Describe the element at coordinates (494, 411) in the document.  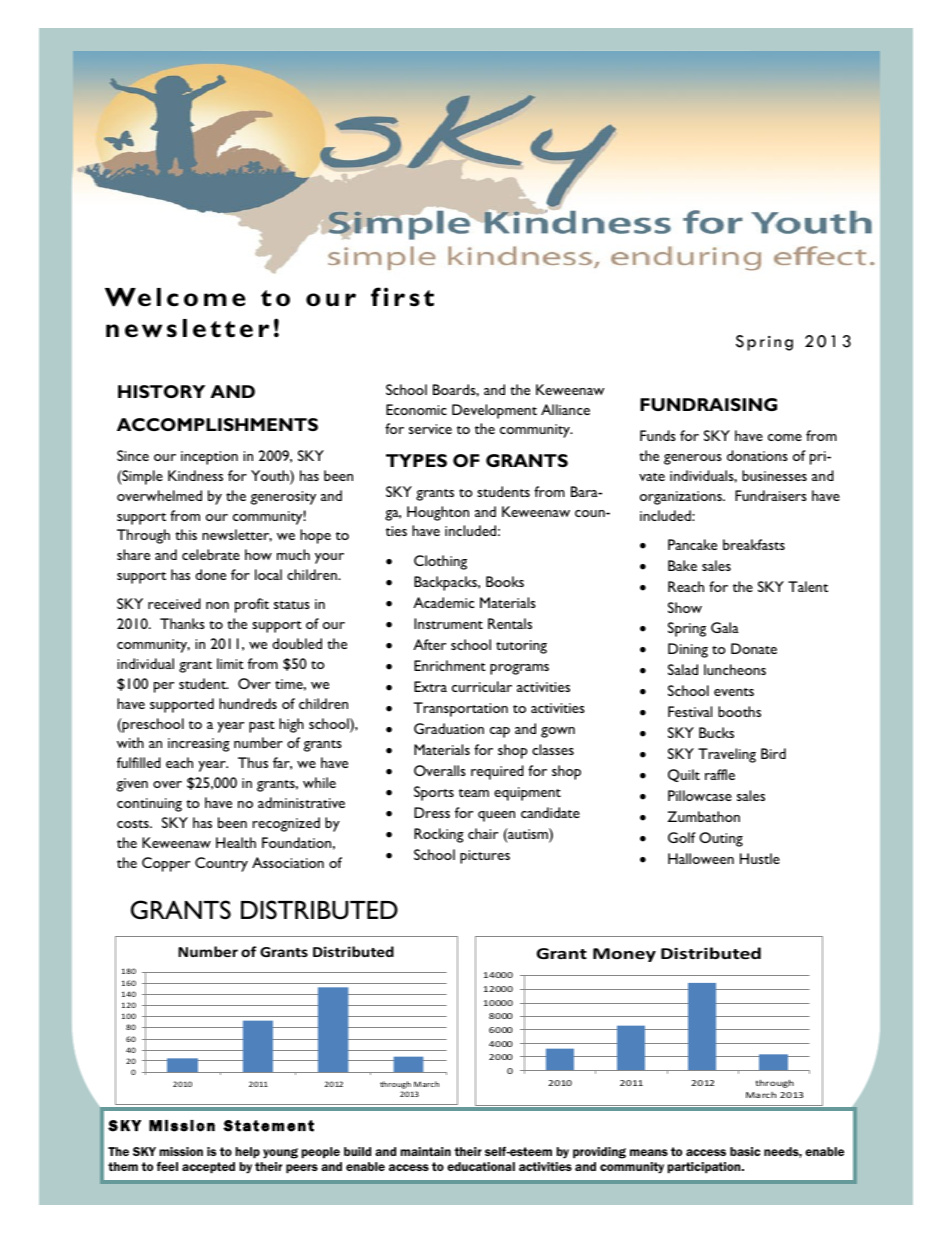
I see `Development` at that location.
